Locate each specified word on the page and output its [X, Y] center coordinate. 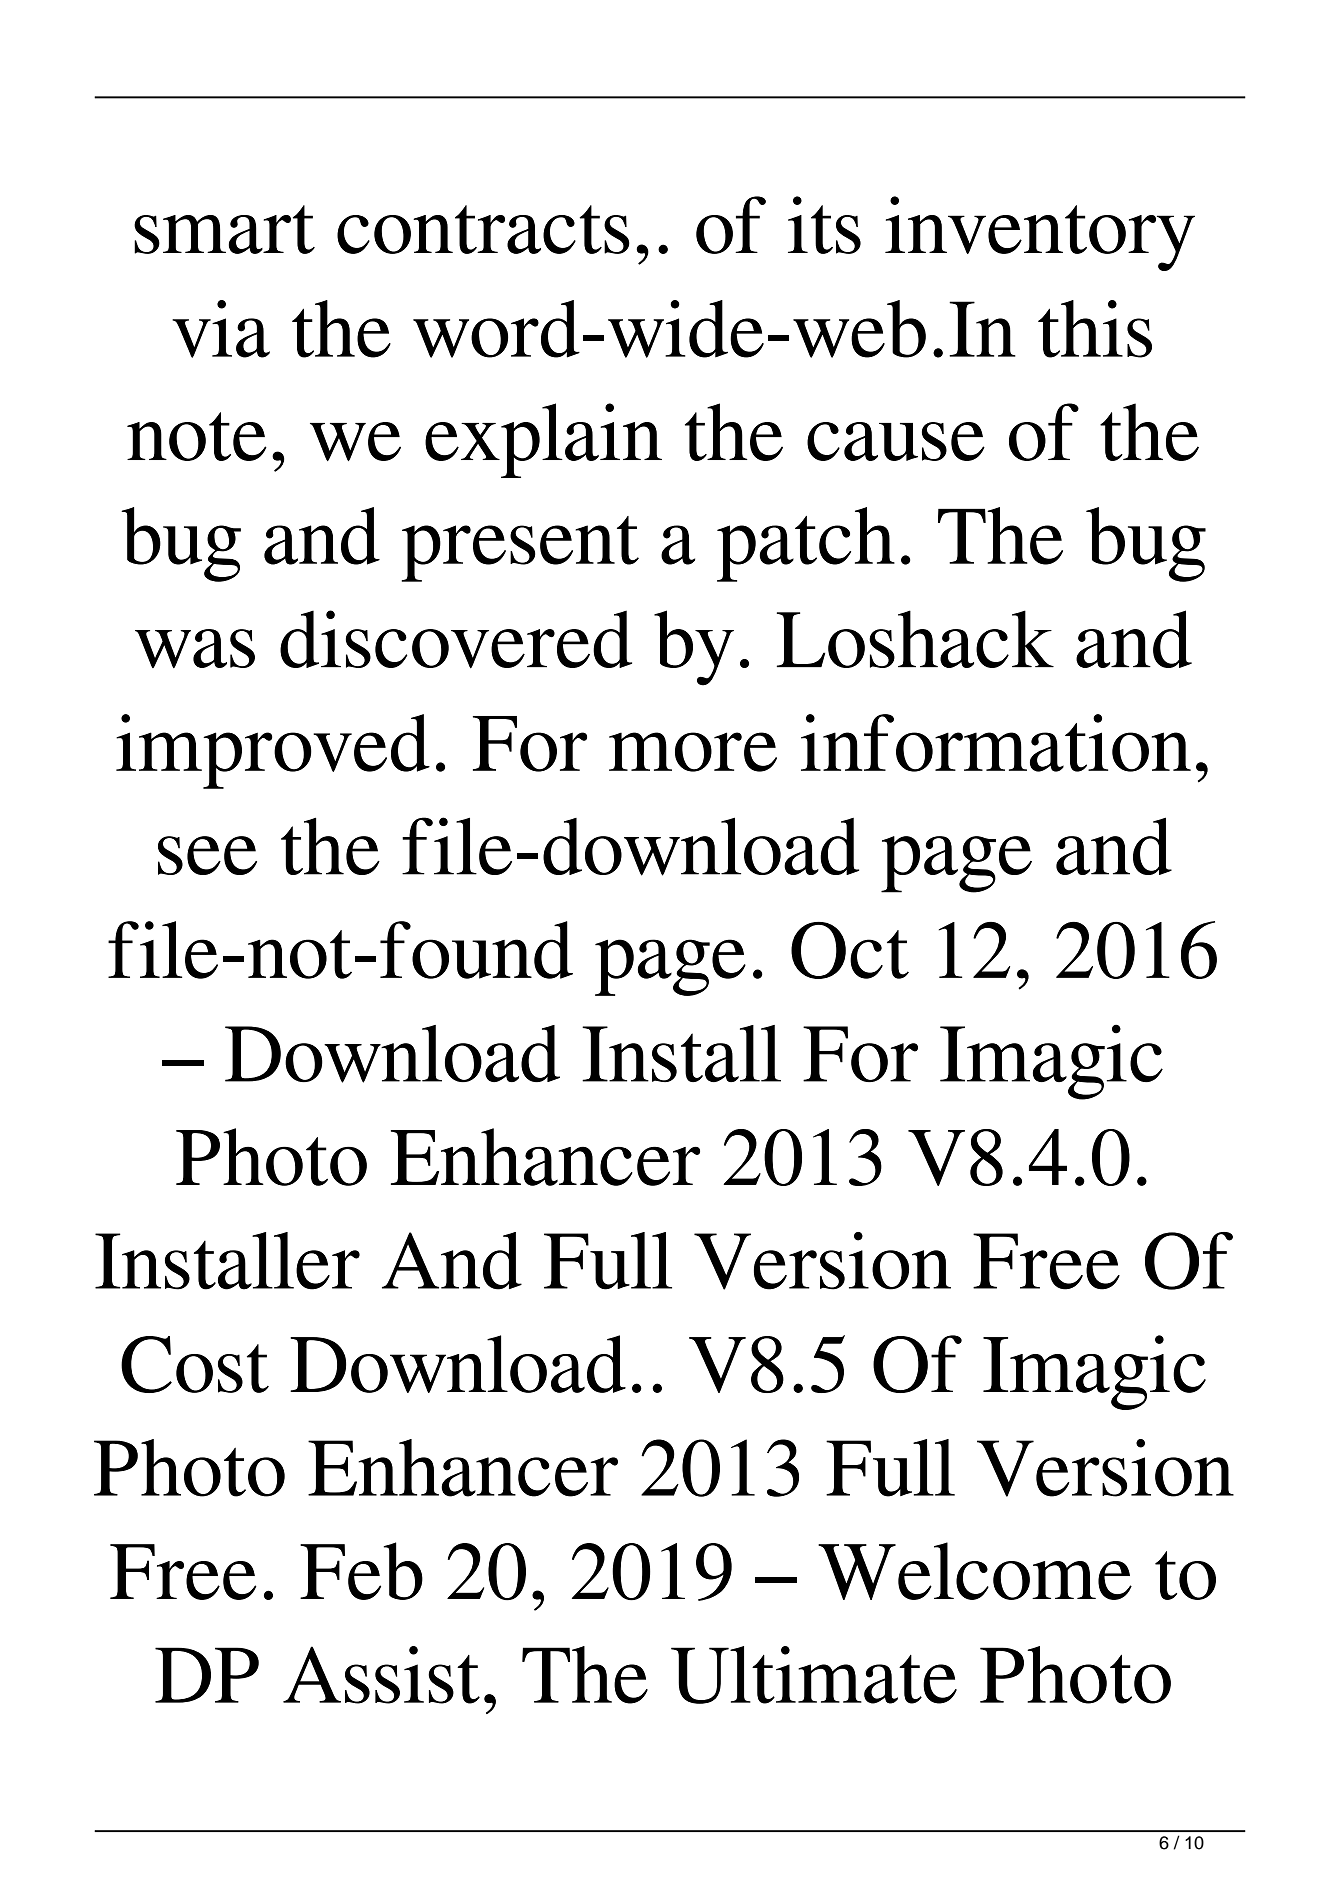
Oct [850, 950]
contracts [483, 229]
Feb [361, 1571]
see [207, 855]
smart [224, 229]
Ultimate [814, 1675]
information [996, 743]
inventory [1040, 233]
